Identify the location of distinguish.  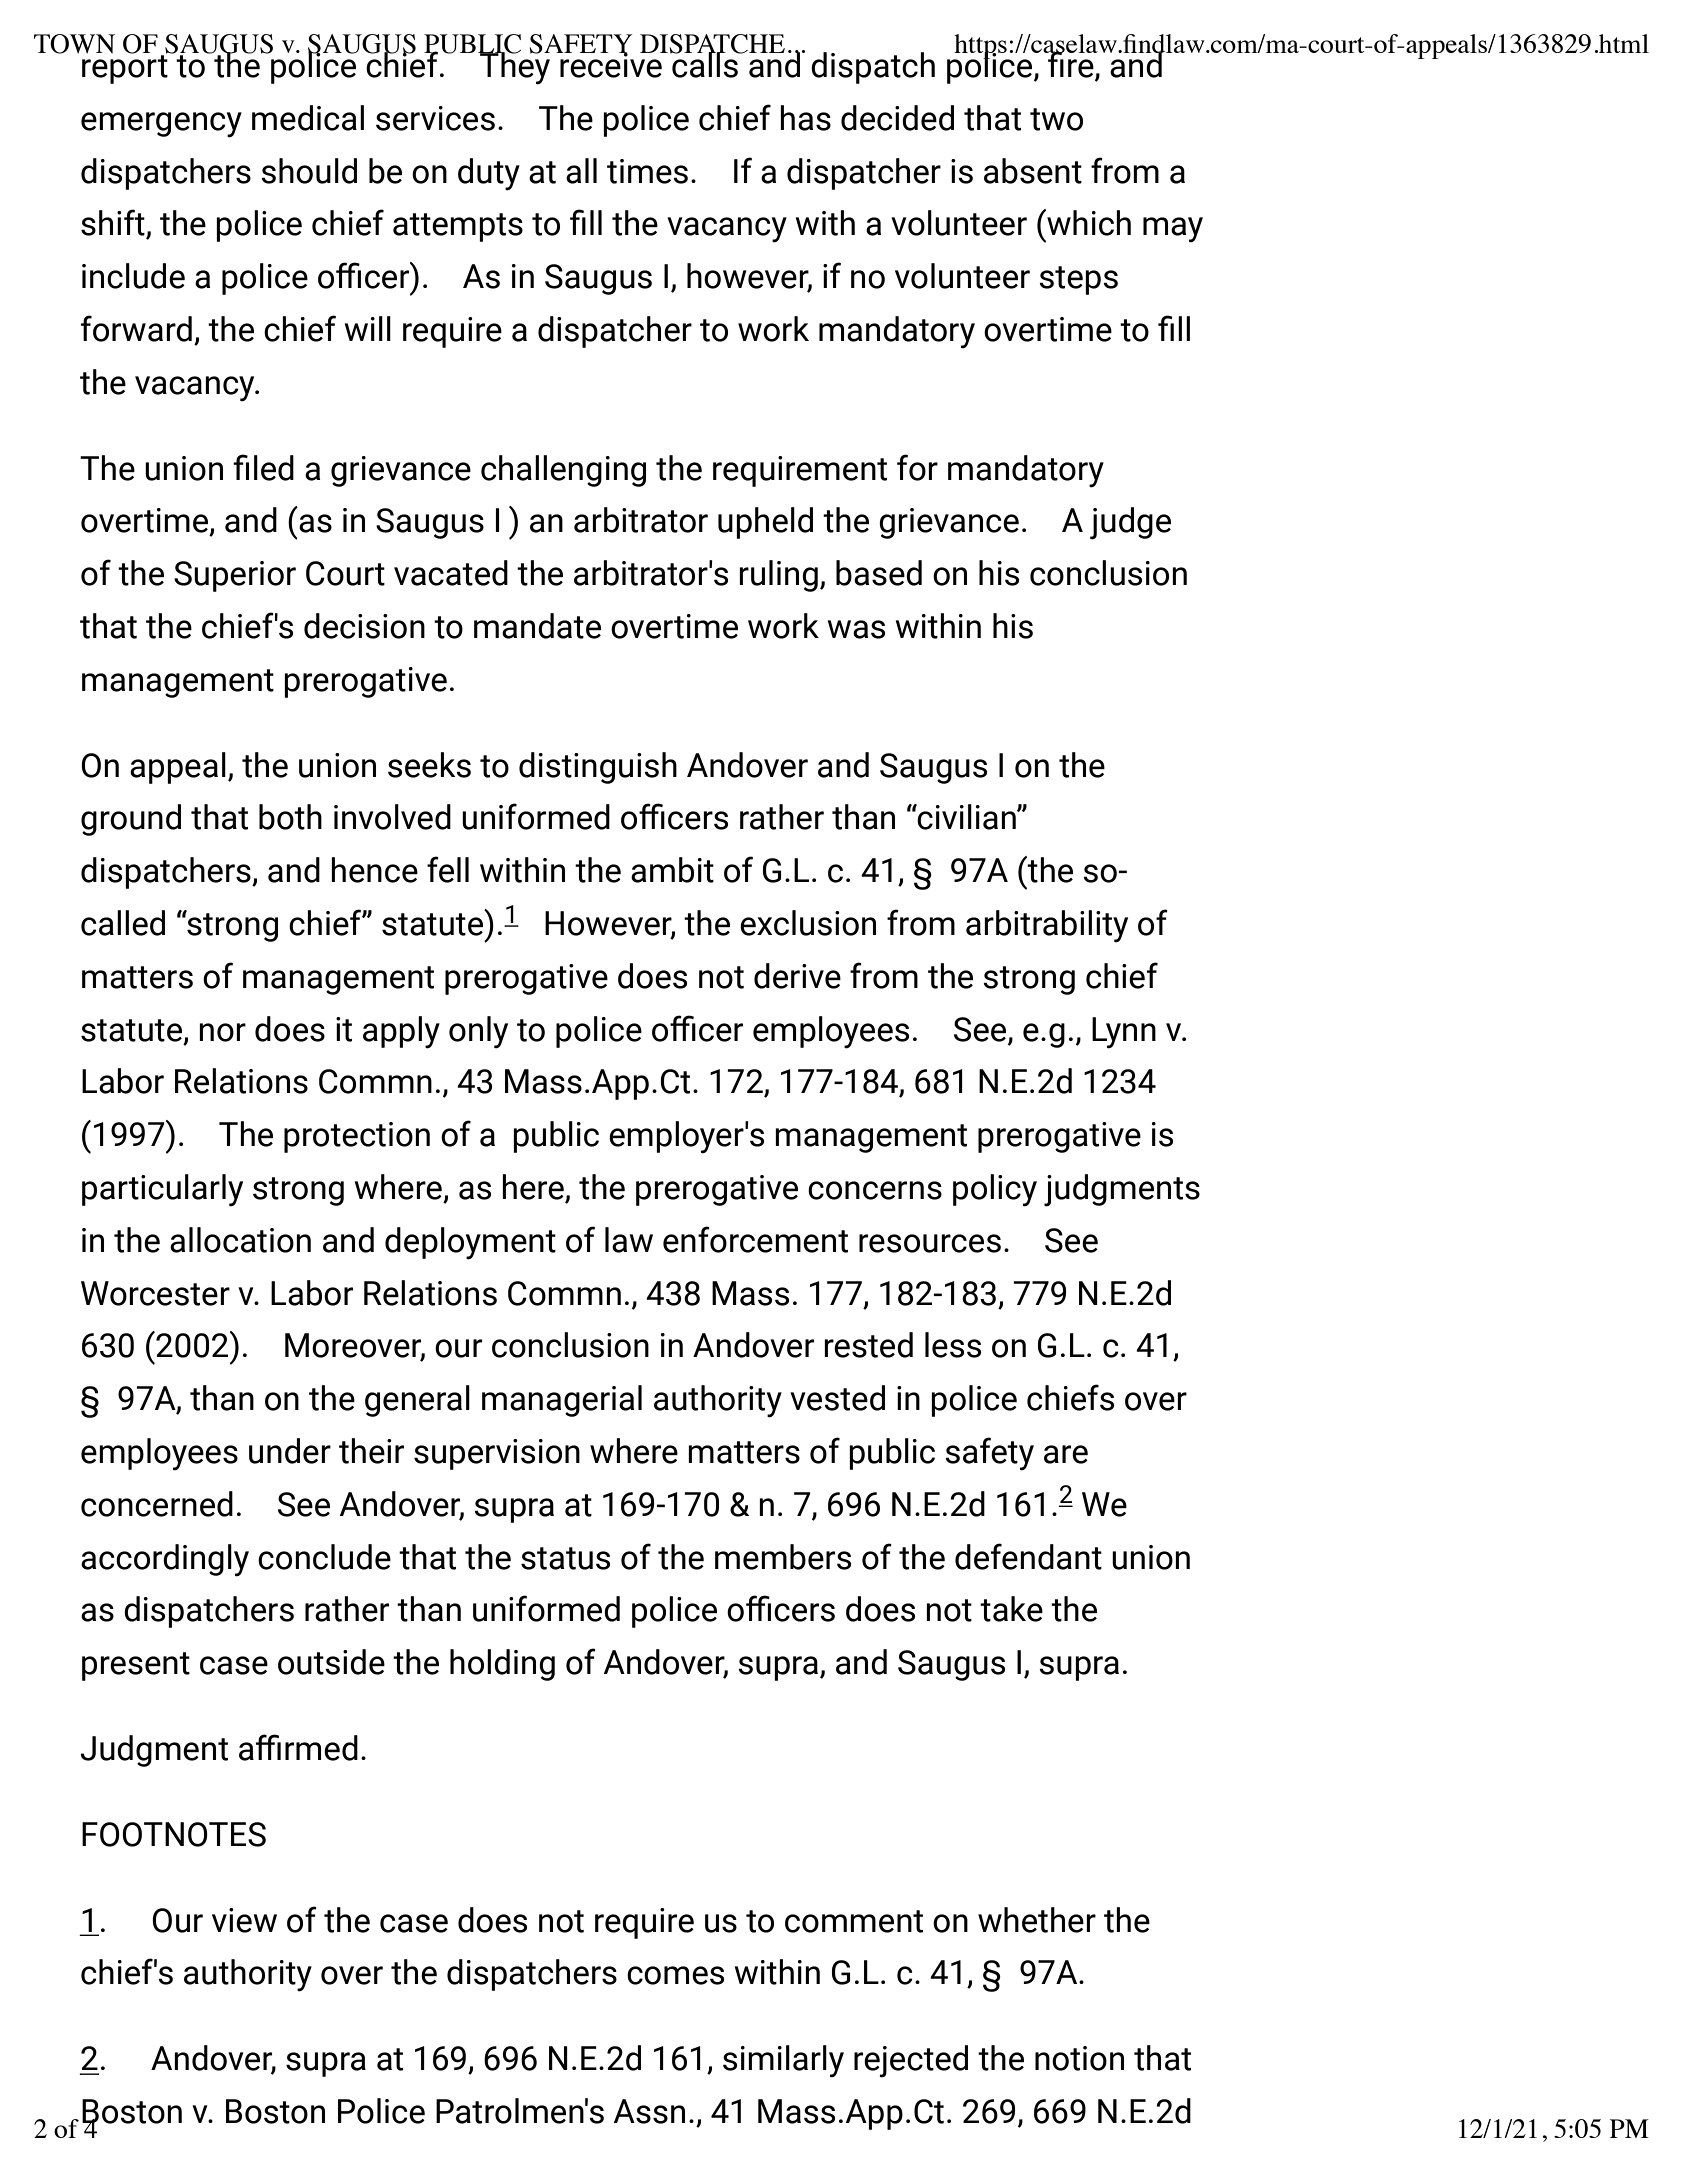
(598, 768).
